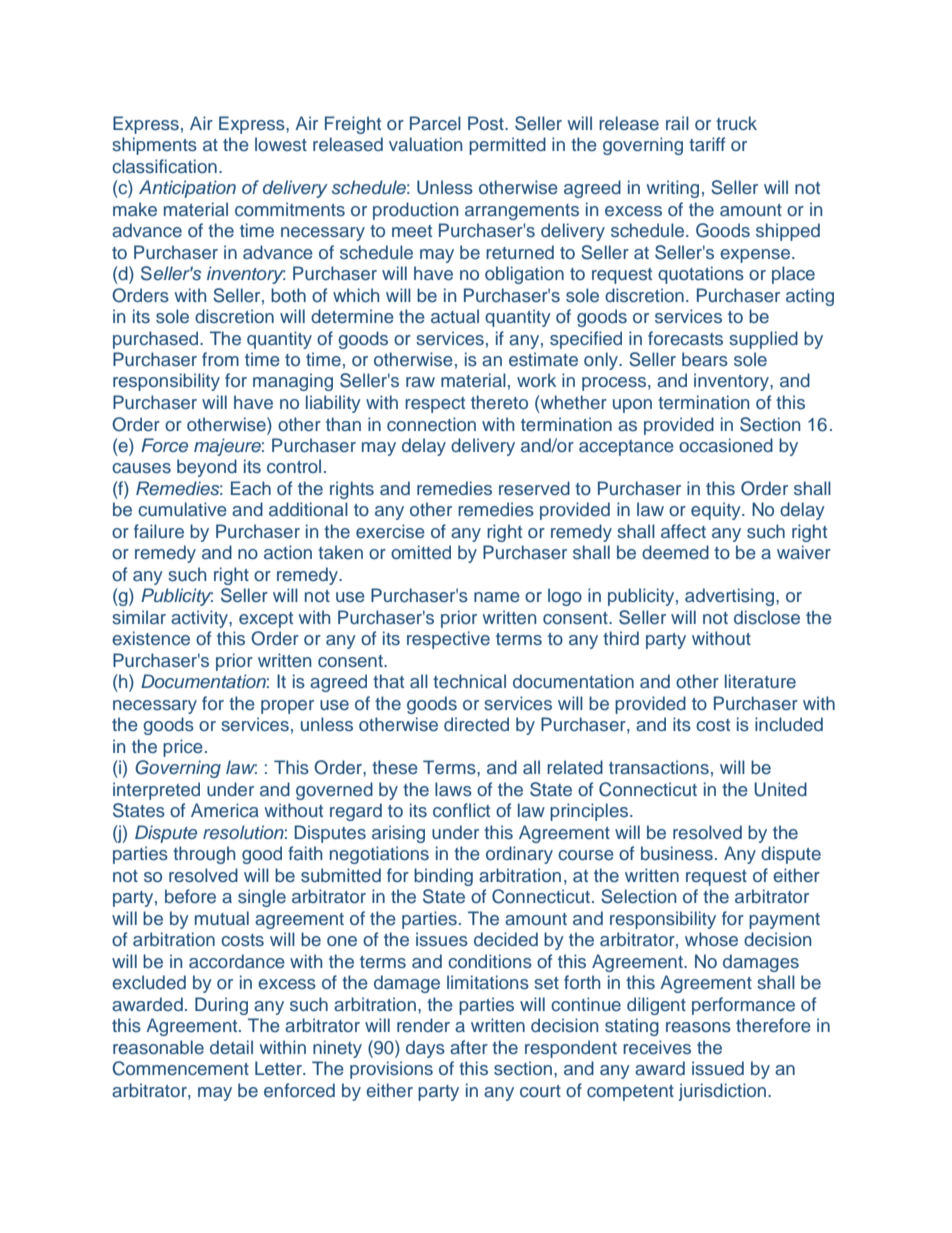  What do you see at coordinates (469, 1047) in the screenshot?
I see `after` at bounding box center [469, 1047].
